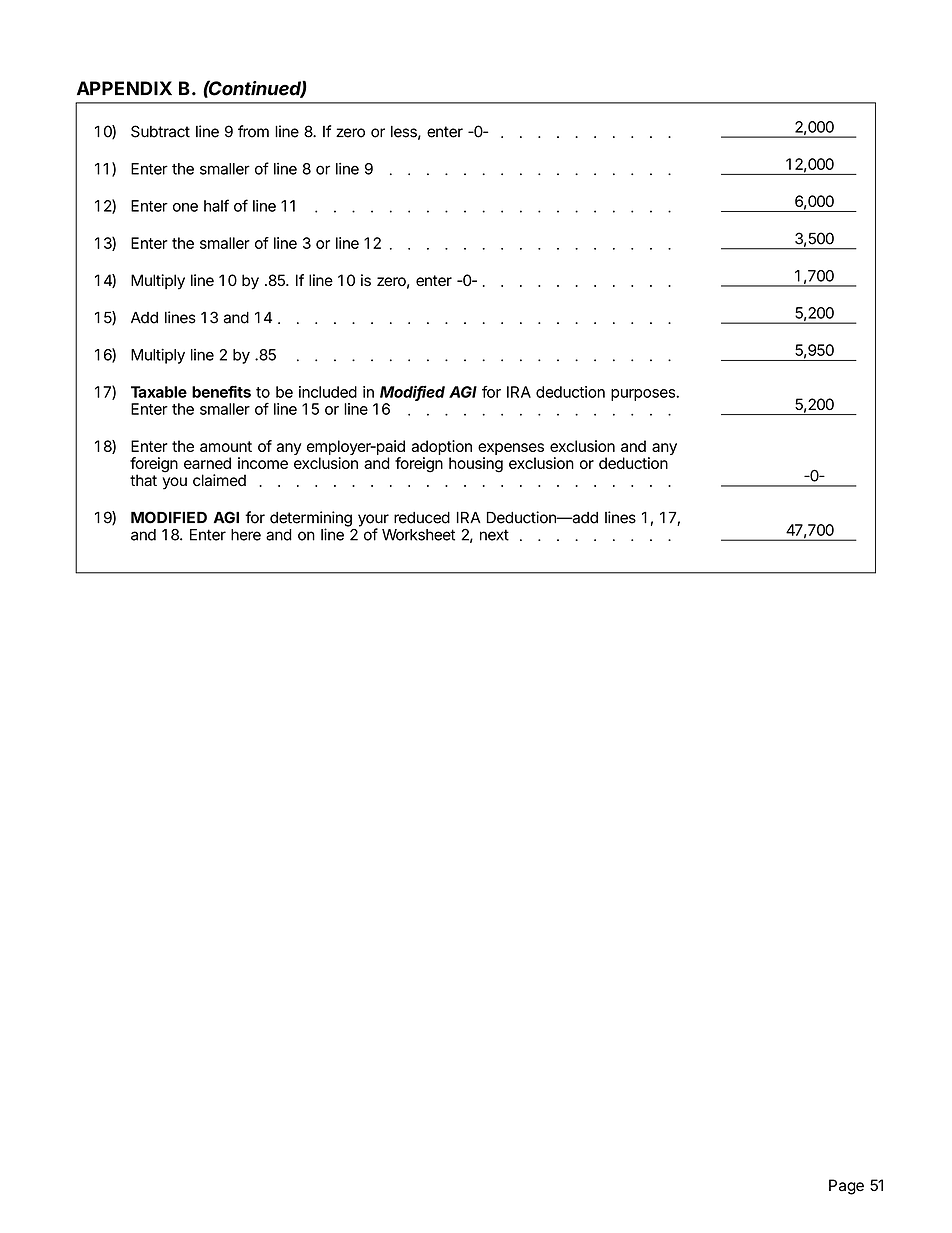 The image size is (952, 1233). Describe the element at coordinates (160, 131) in the screenshot. I see `Subtract` at that location.
